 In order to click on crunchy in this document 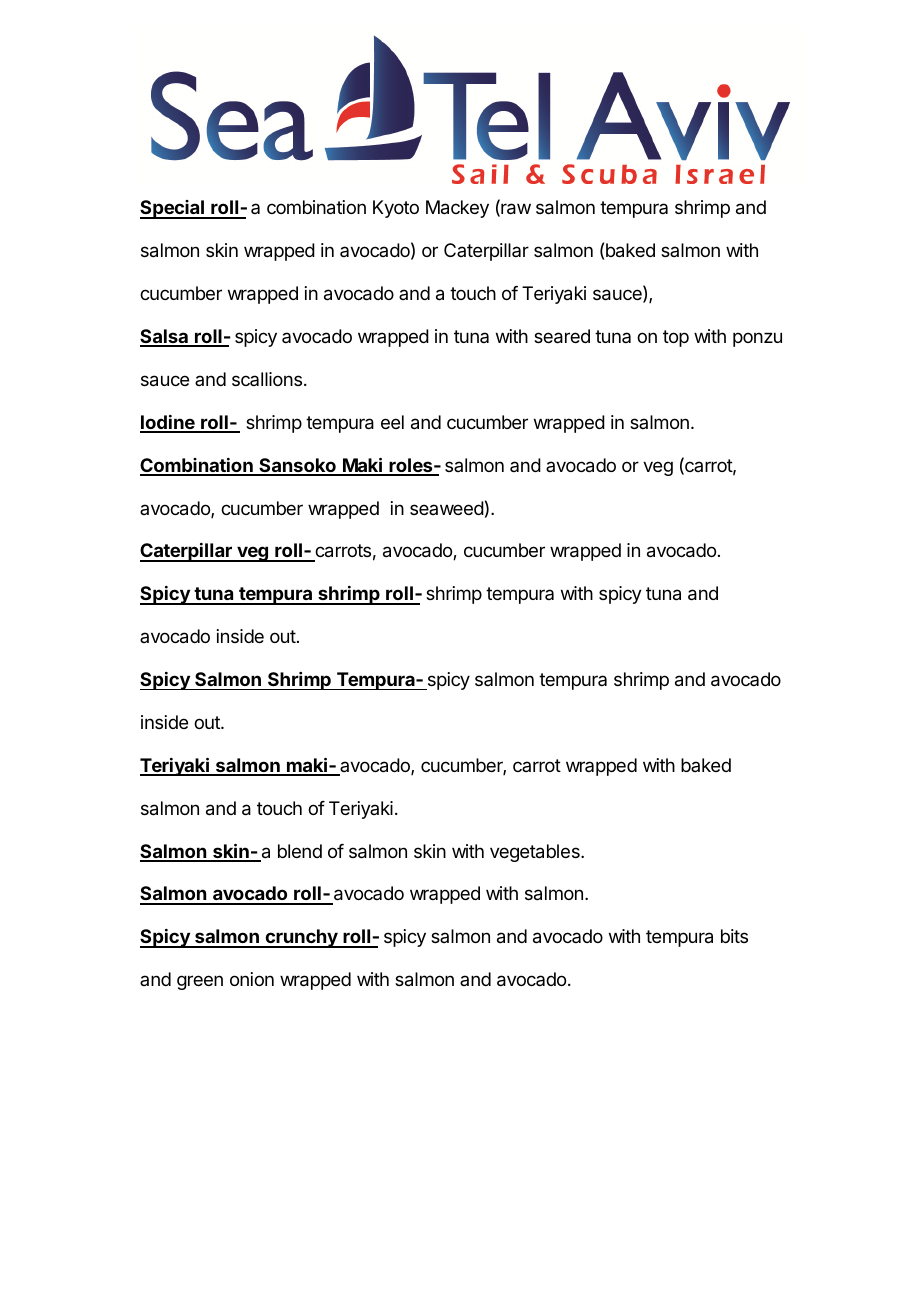, I will do `click(301, 938)`.
